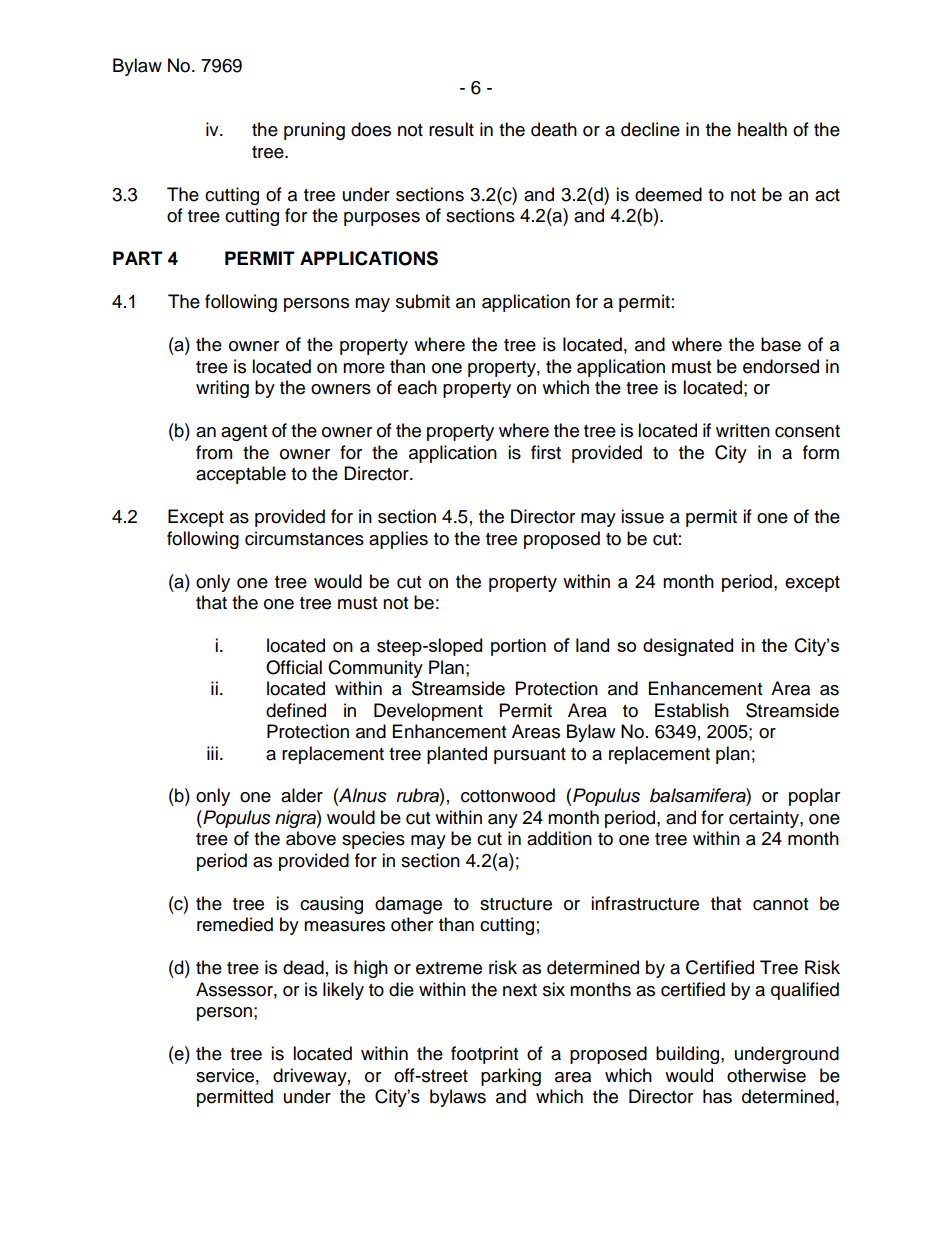 The height and width of the screenshot is (1233, 952). I want to click on result, so click(451, 129).
